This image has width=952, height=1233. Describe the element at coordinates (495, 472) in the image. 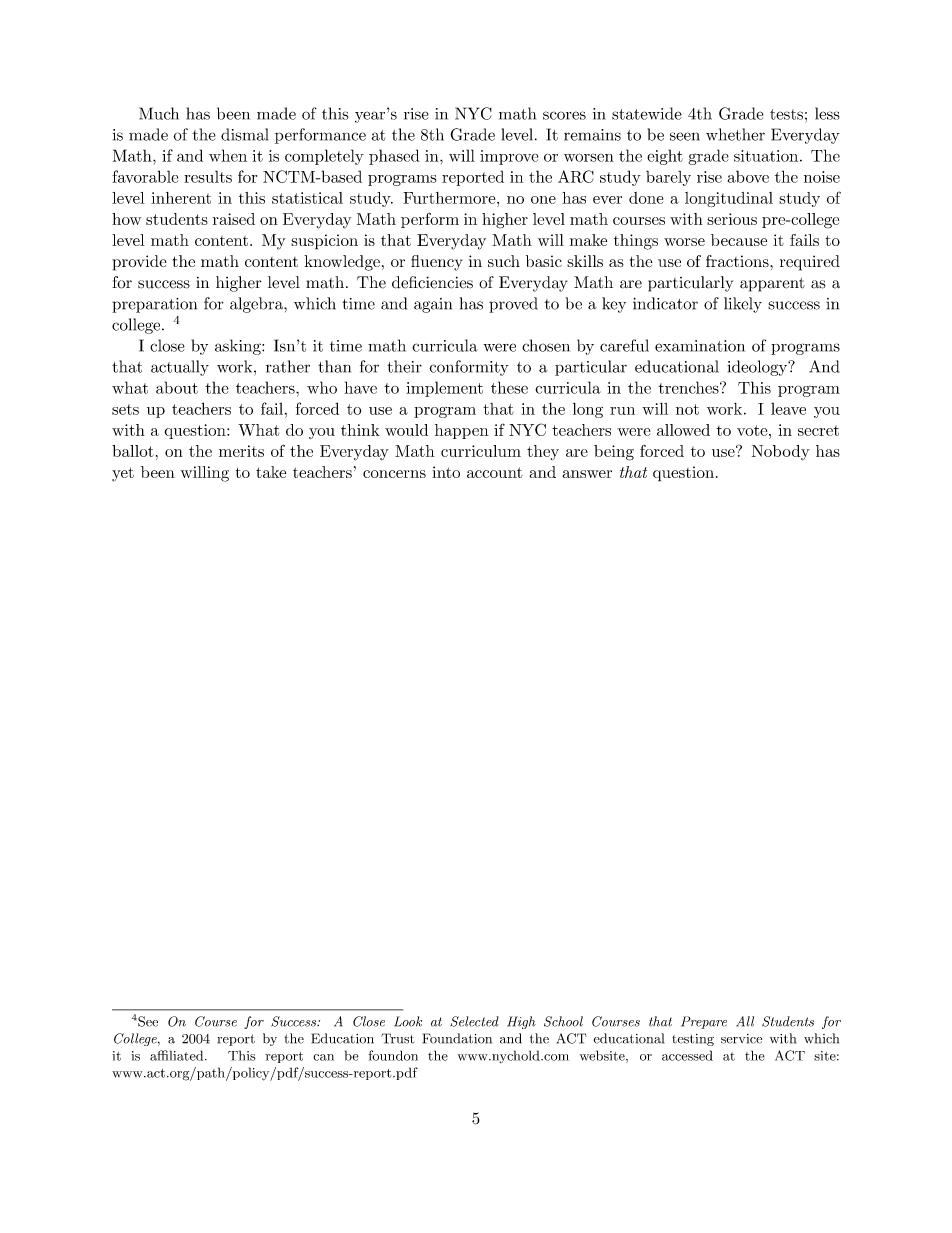

I see `account` at that location.
